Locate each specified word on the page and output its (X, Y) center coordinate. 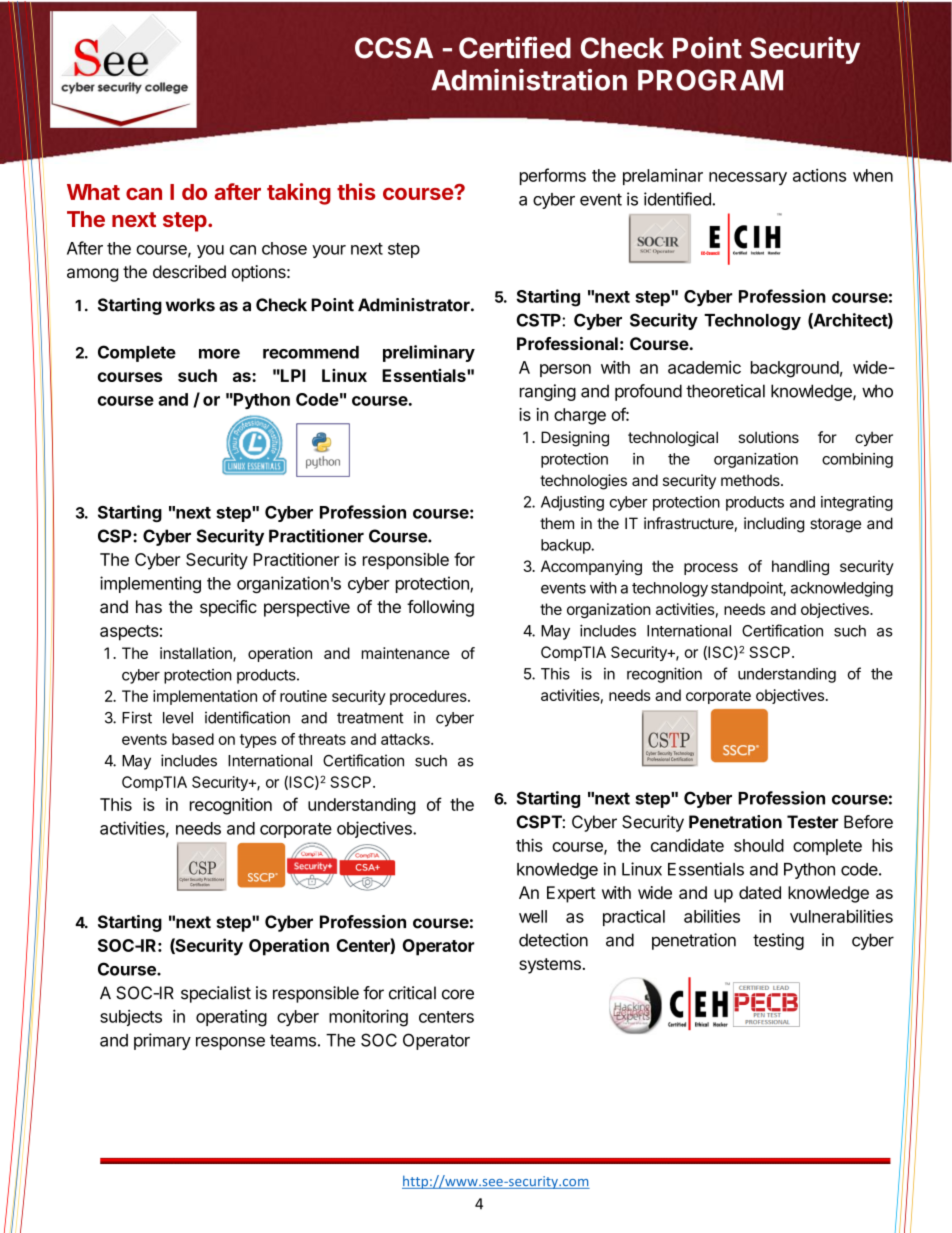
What (93, 192)
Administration (529, 80)
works (190, 305)
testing (778, 941)
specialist (216, 994)
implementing (150, 584)
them (557, 523)
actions (819, 175)
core (458, 994)
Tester (812, 822)
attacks (406, 739)
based (193, 739)
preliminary (429, 353)
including (774, 525)
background (795, 369)
